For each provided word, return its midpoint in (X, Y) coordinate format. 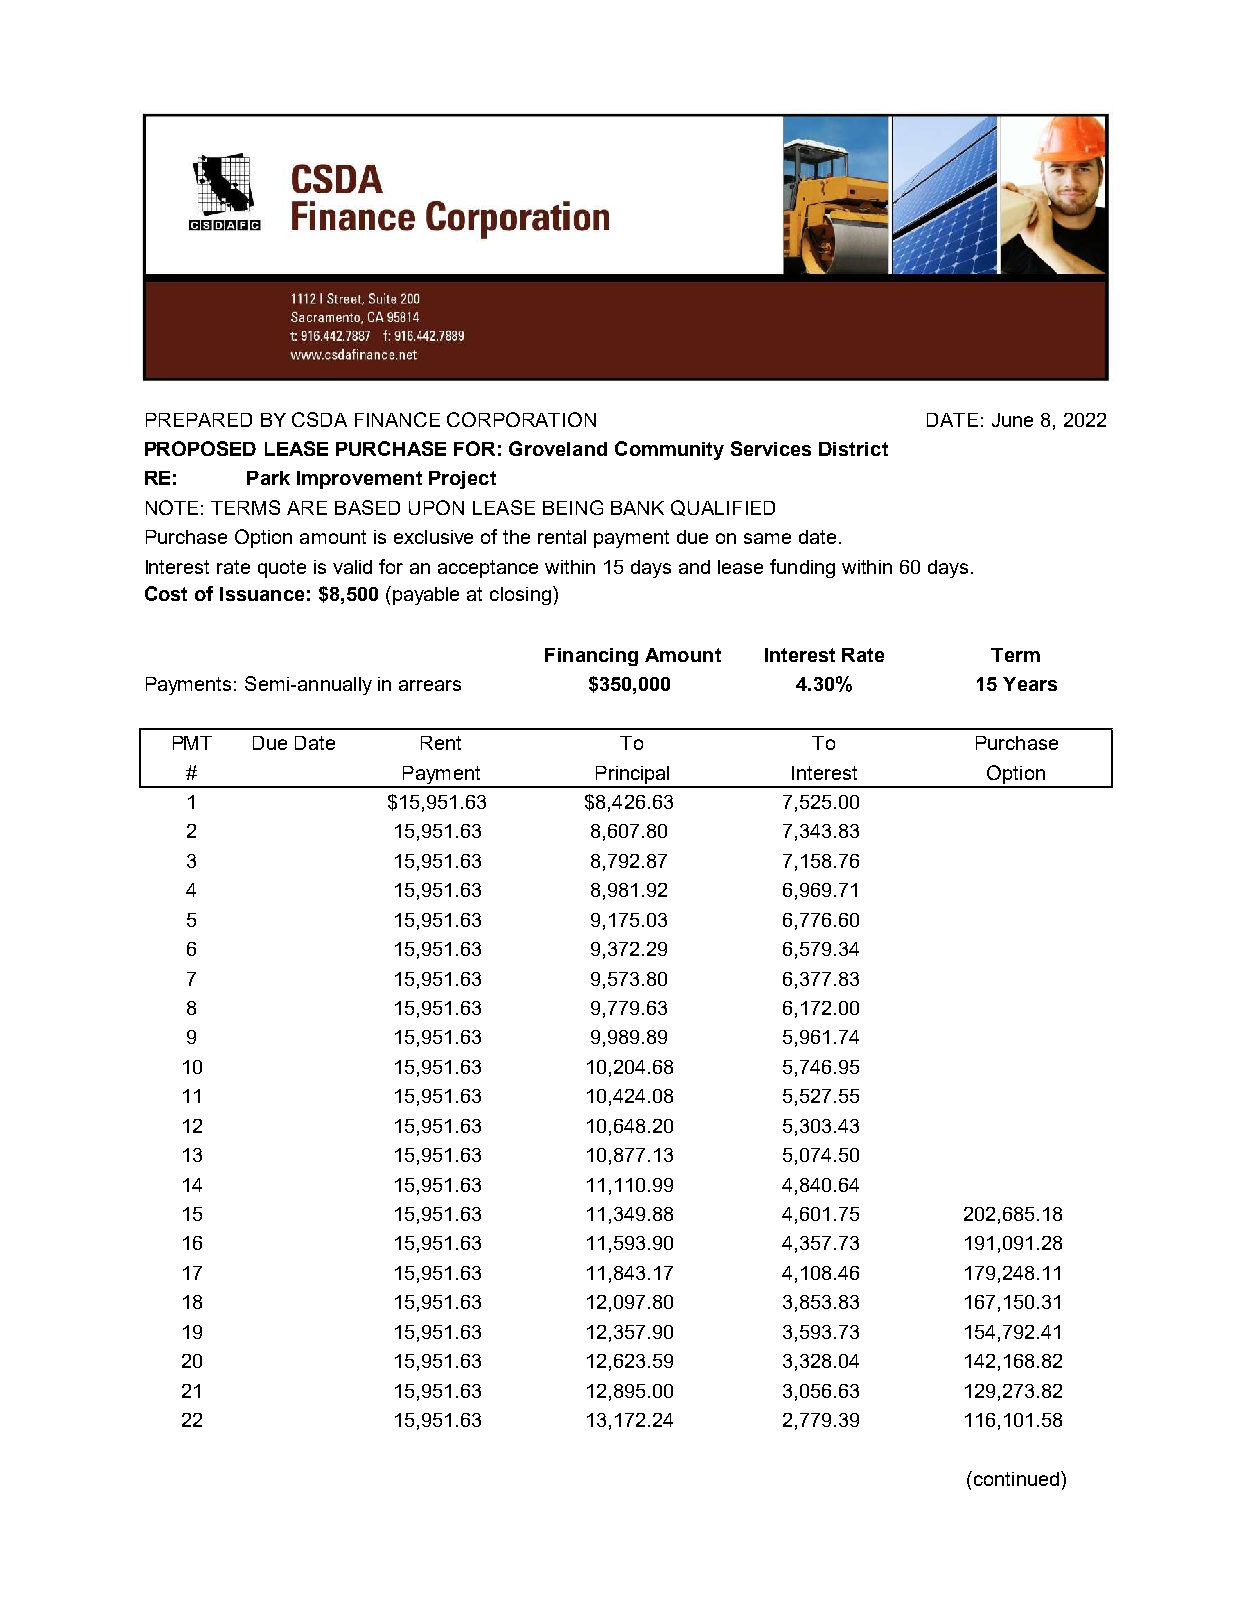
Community (669, 450)
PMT (192, 743)
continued (1015, 1478)
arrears (430, 685)
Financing (591, 657)
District (853, 449)
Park (268, 478)
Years (1030, 684)
